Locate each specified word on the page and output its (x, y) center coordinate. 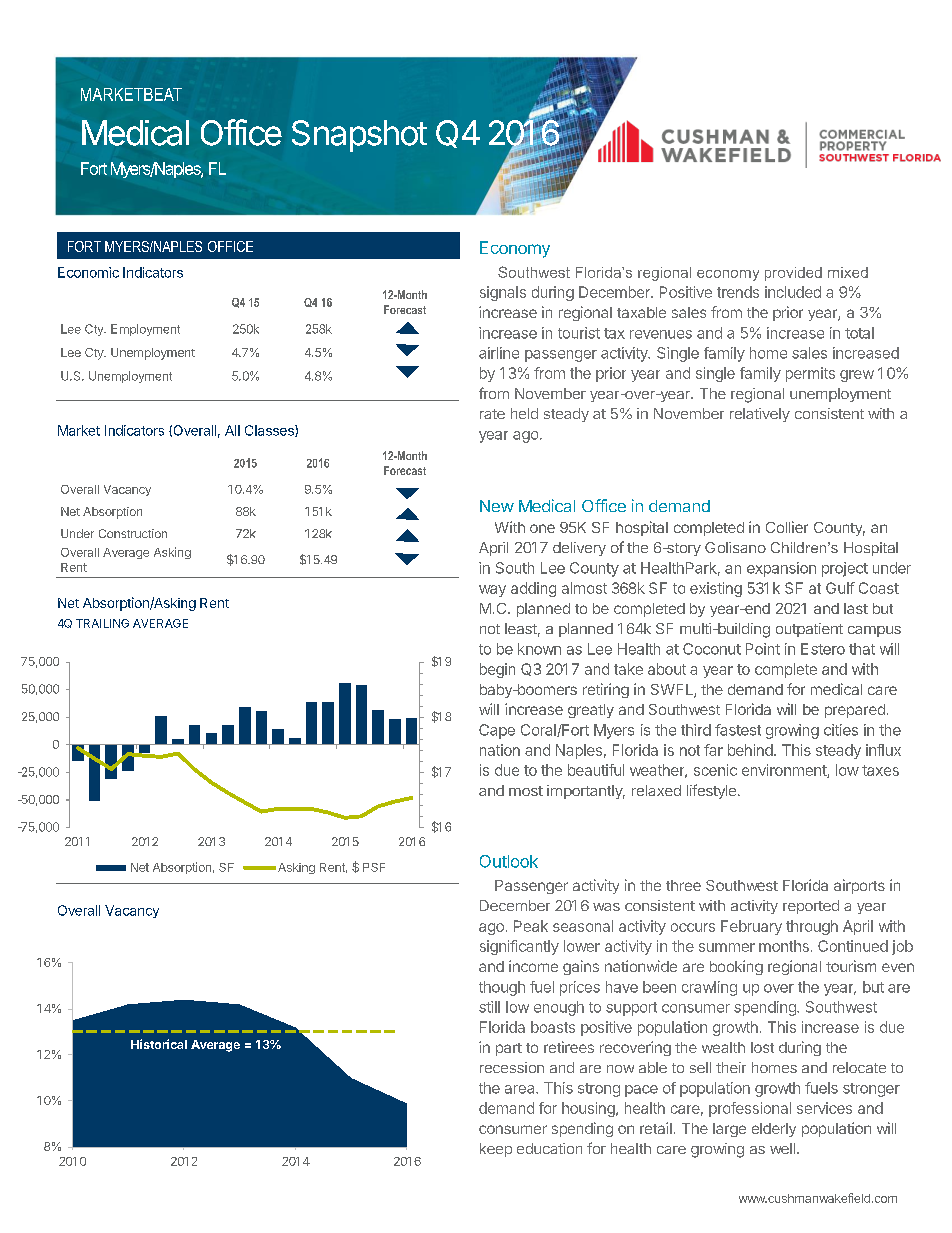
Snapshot (359, 136)
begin (497, 670)
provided (793, 274)
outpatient (809, 630)
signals (503, 293)
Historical (159, 1044)
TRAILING (102, 623)
